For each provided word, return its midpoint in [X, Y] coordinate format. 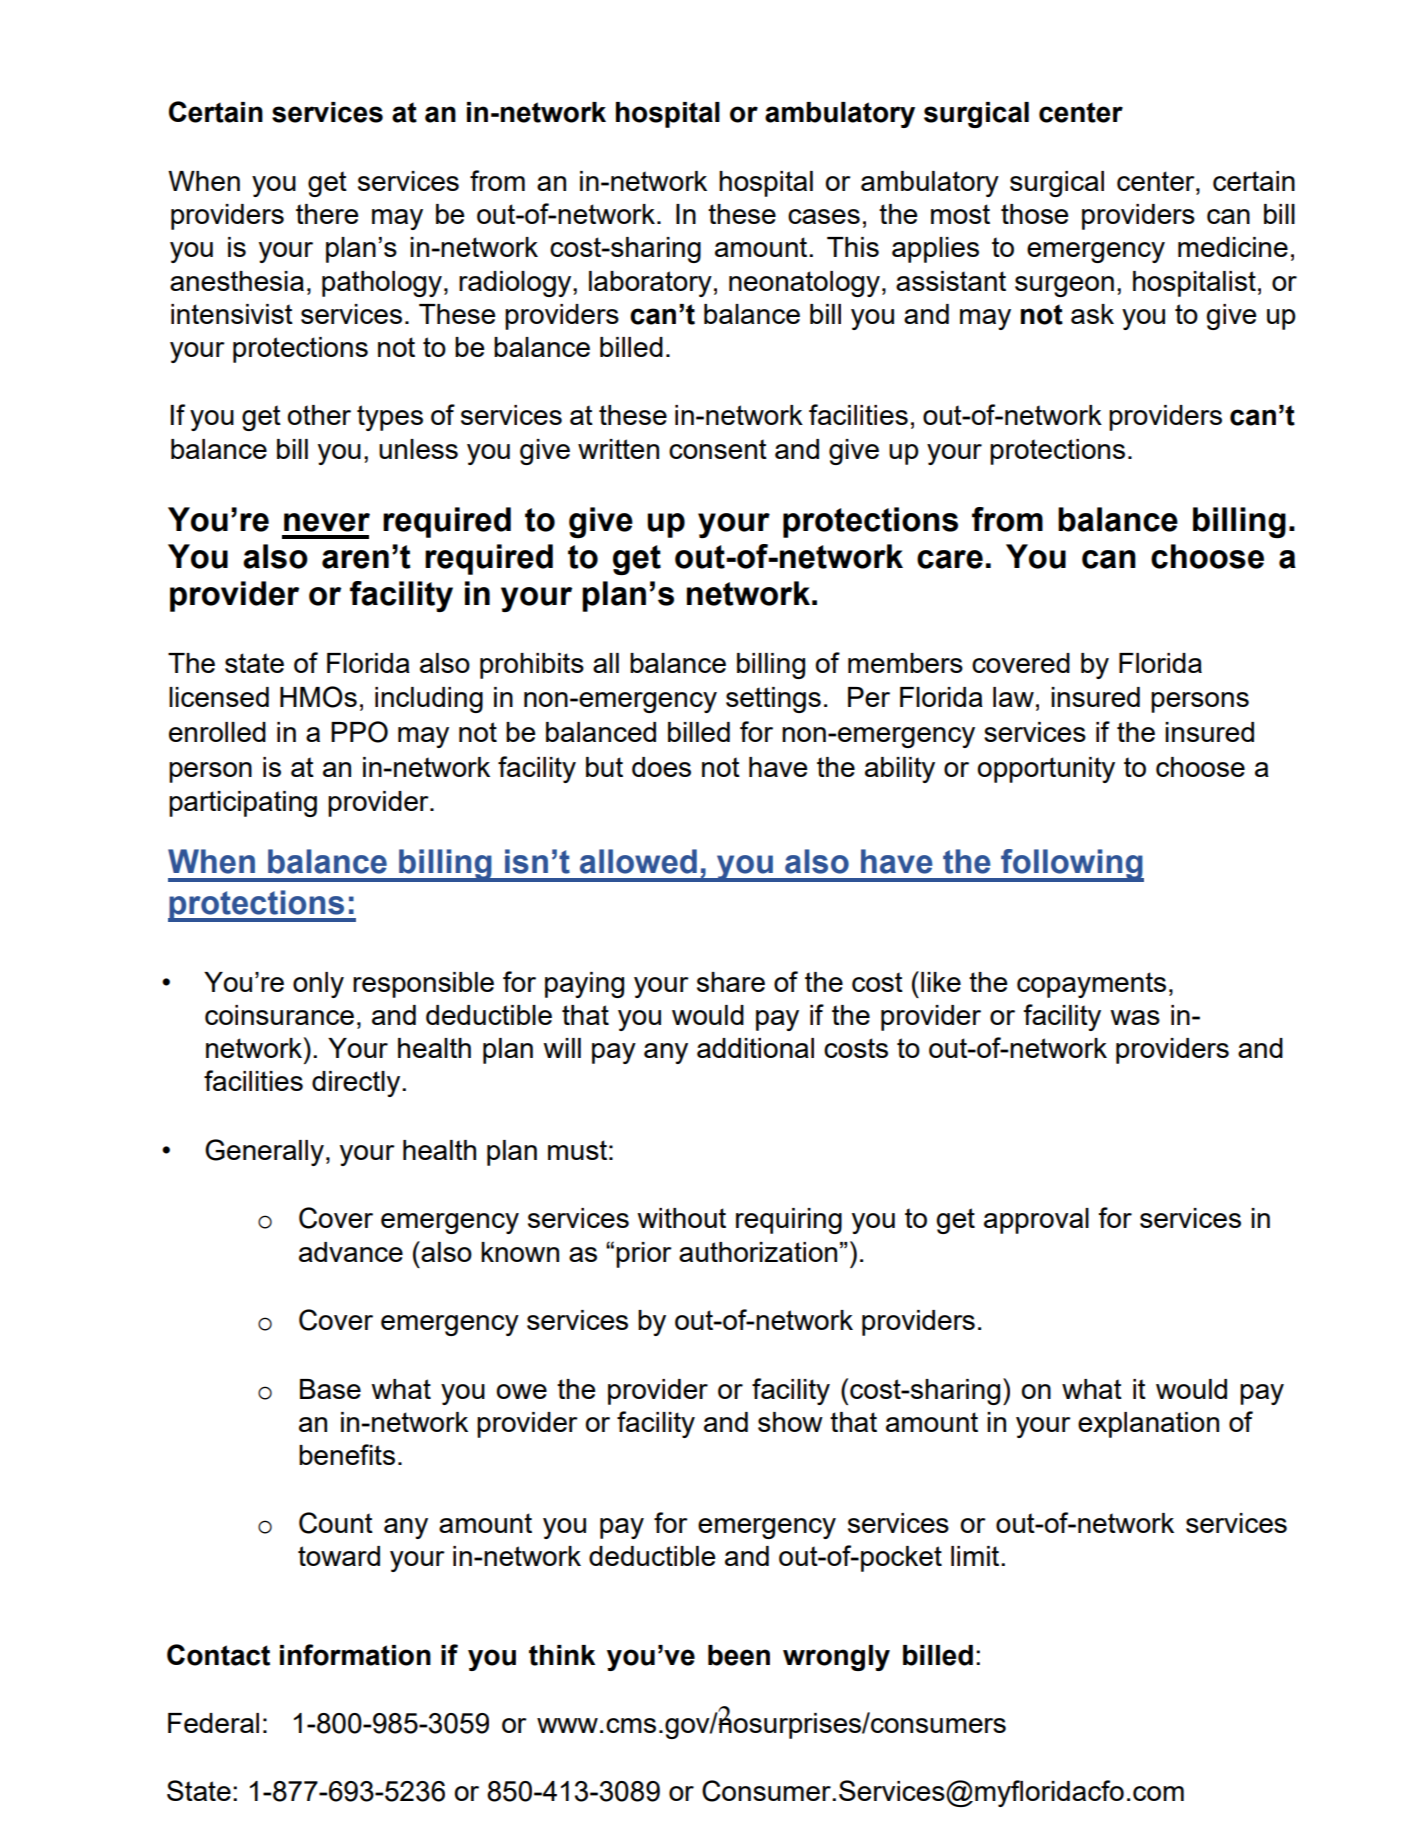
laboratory [650, 284]
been [739, 1655]
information [355, 1655]
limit [976, 1556]
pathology [382, 284]
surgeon [1064, 286]
